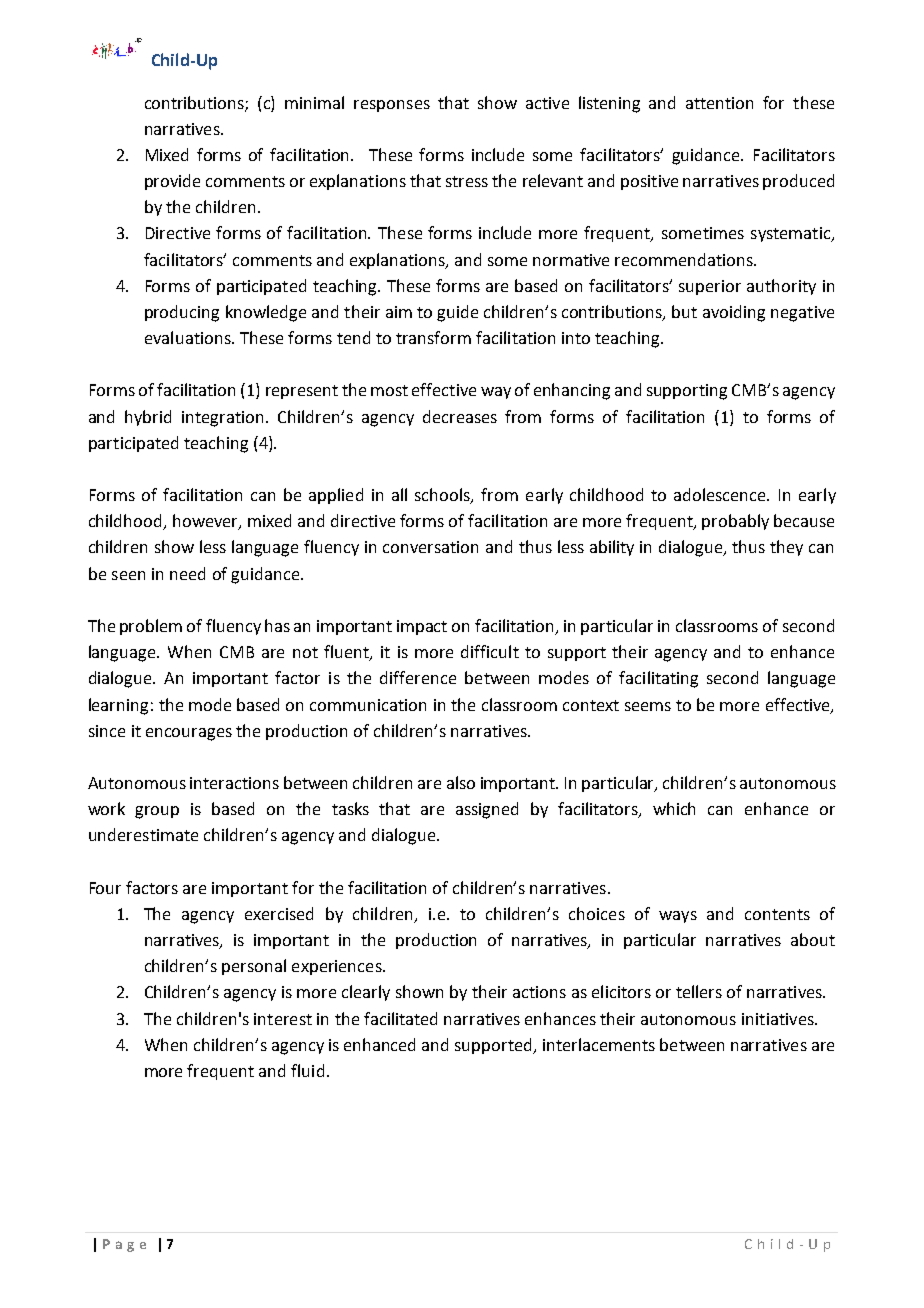 Image resolution: width=924 pixels, height=1308 pixels. What do you see at coordinates (189, 734) in the screenshot?
I see `encourages` at bounding box center [189, 734].
